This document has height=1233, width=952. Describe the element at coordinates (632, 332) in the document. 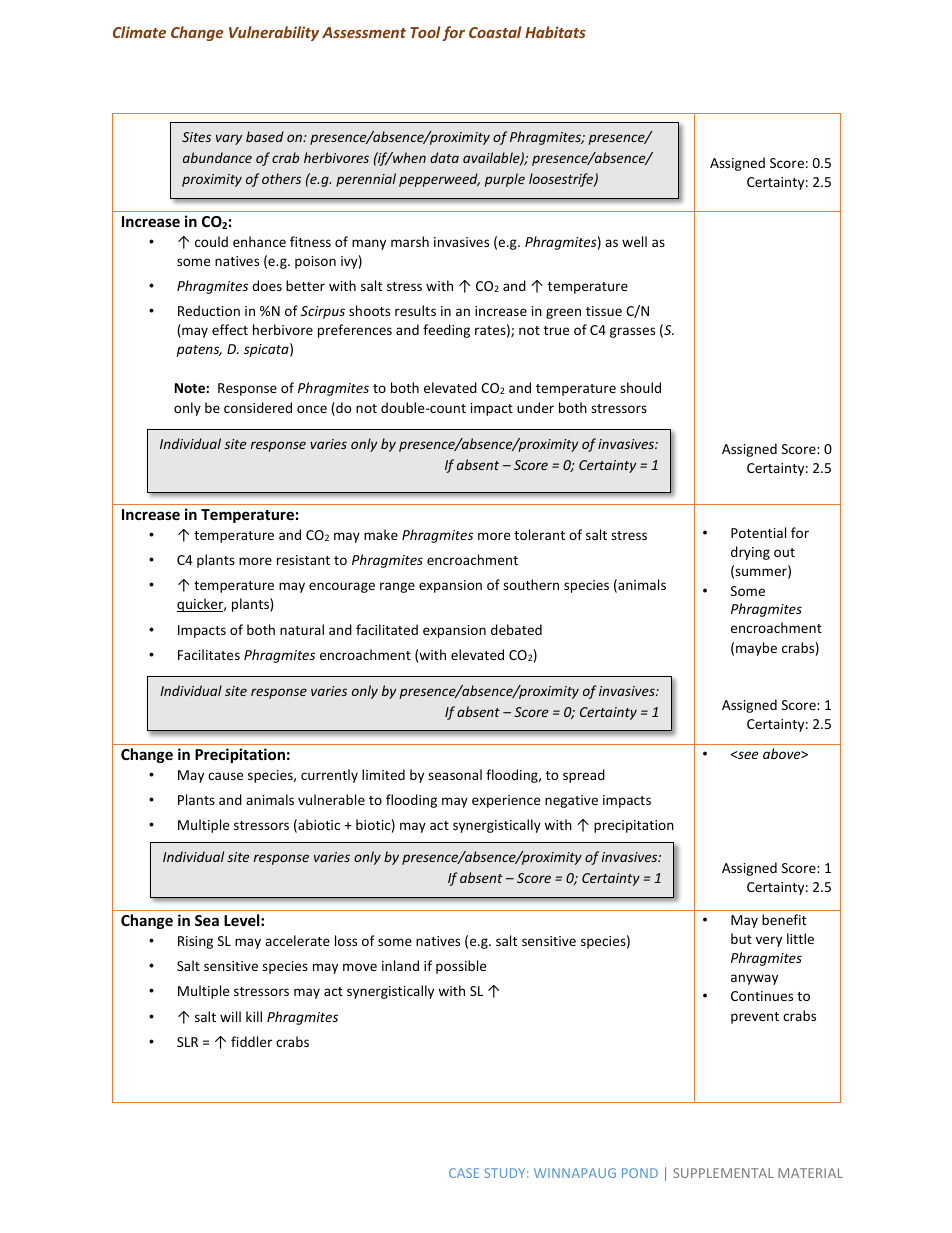

I see `grasses` at that location.
